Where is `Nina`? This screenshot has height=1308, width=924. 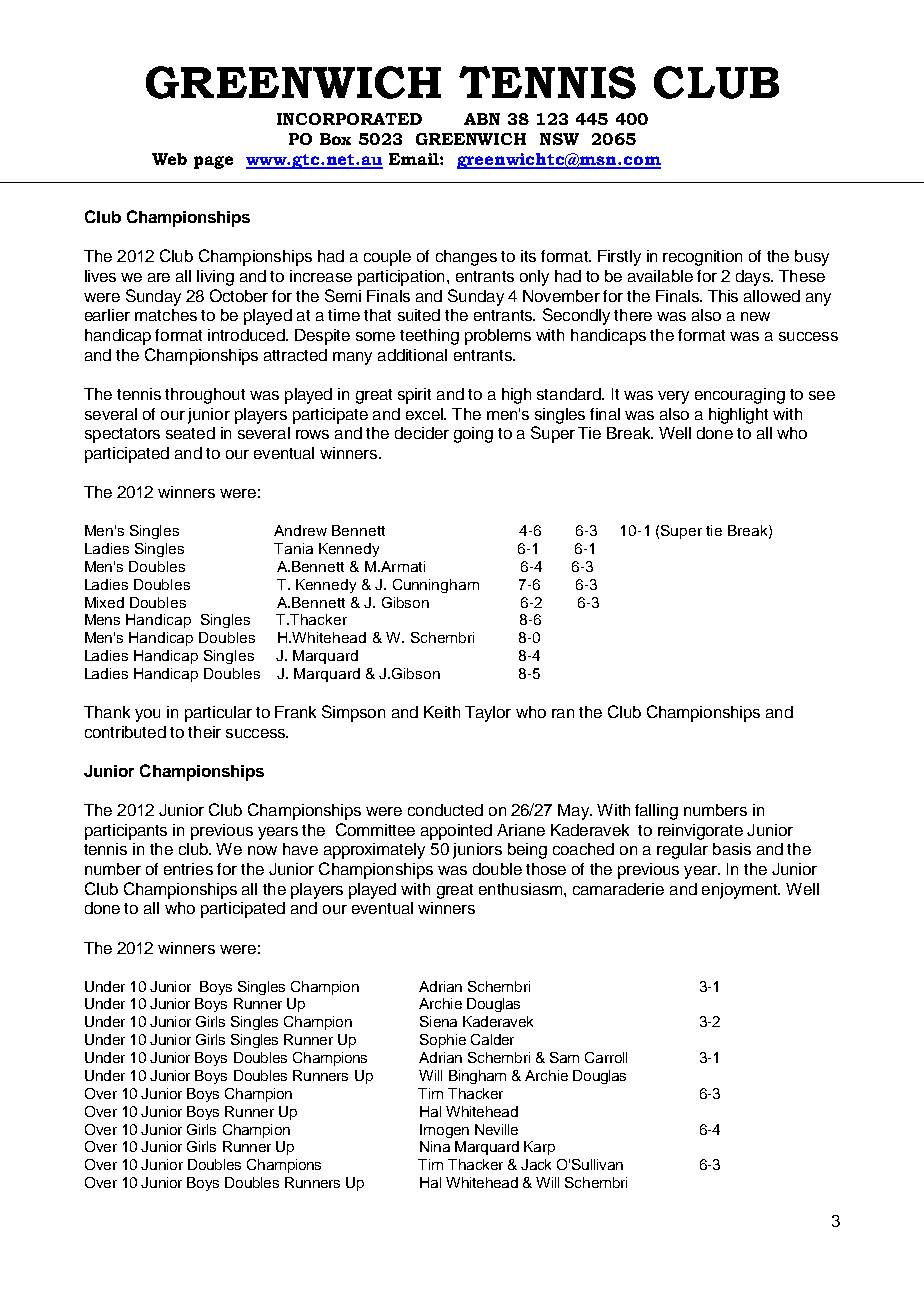 Nina is located at coordinates (435, 1146).
